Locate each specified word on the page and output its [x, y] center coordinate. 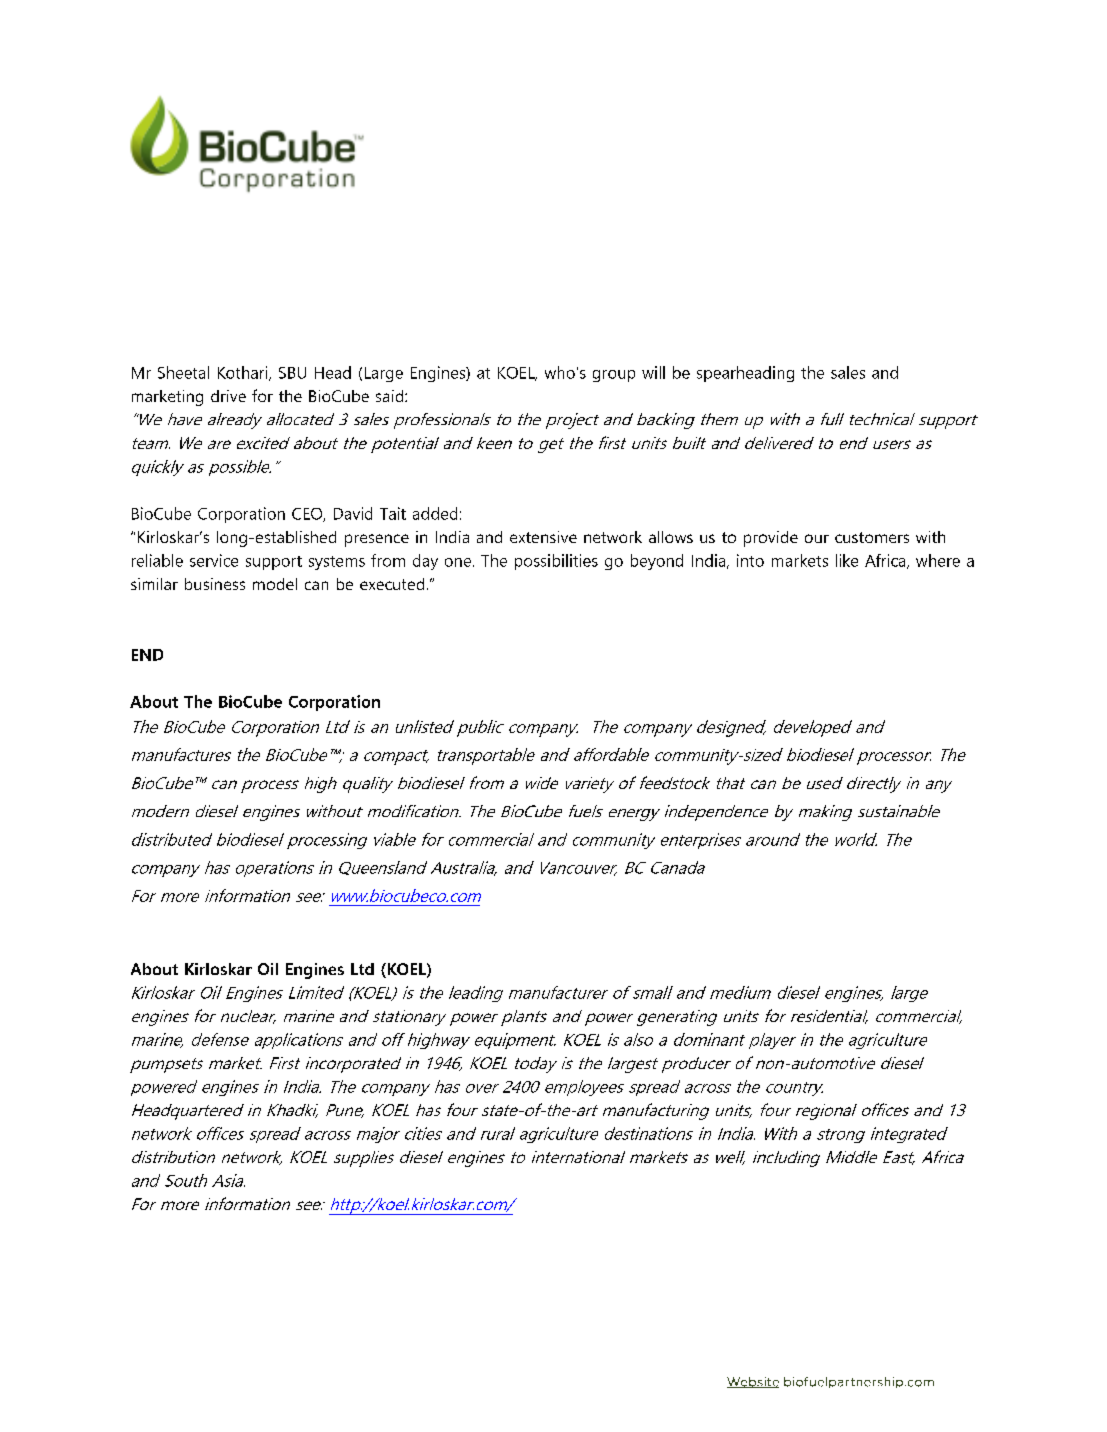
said [391, 396]
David [353, 513]
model [275, 584]
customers [872, 537]
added [435, 513]
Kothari [244, 373]
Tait [393, 513]
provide [771, 539]
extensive [543, 537]
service [214, 560]
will [653, 372]
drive [228, 396]
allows [671, 537]
